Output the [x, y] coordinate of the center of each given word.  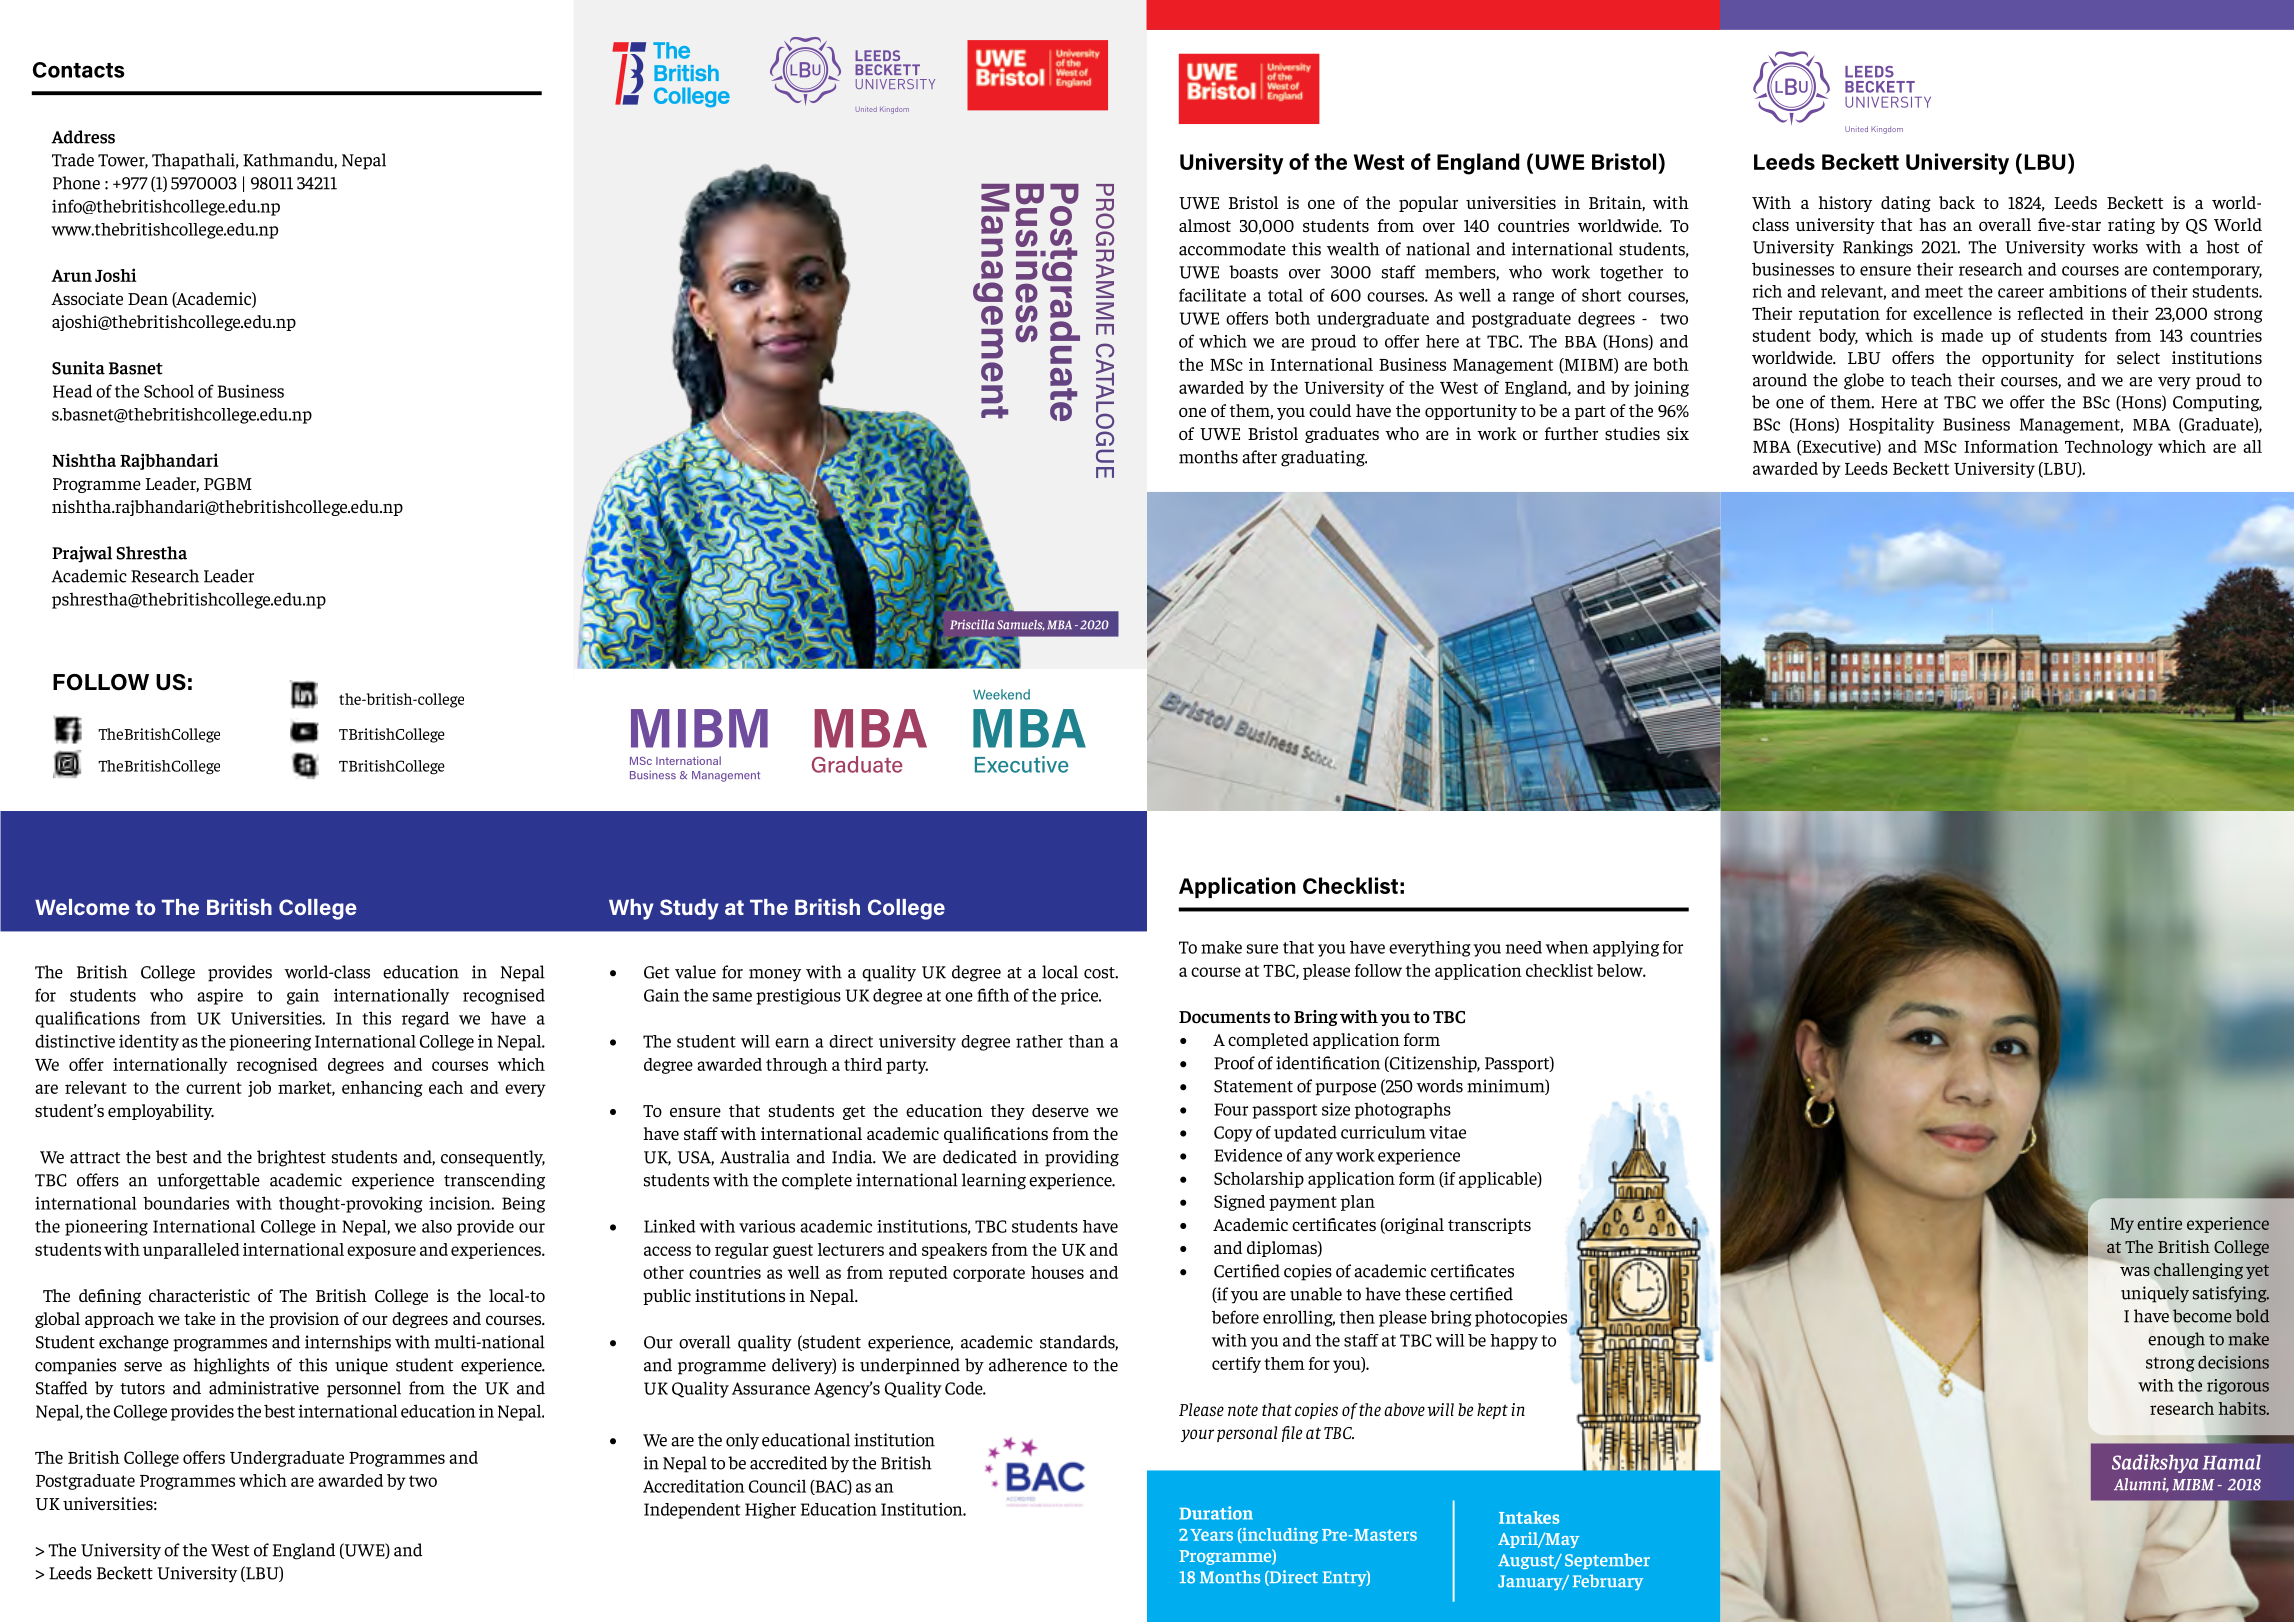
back [1957, 202]
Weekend [1001, 694]
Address [83, 137]
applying [1626, 949]
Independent [692, 1511]
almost [1205, 225]
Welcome [82, 907]
